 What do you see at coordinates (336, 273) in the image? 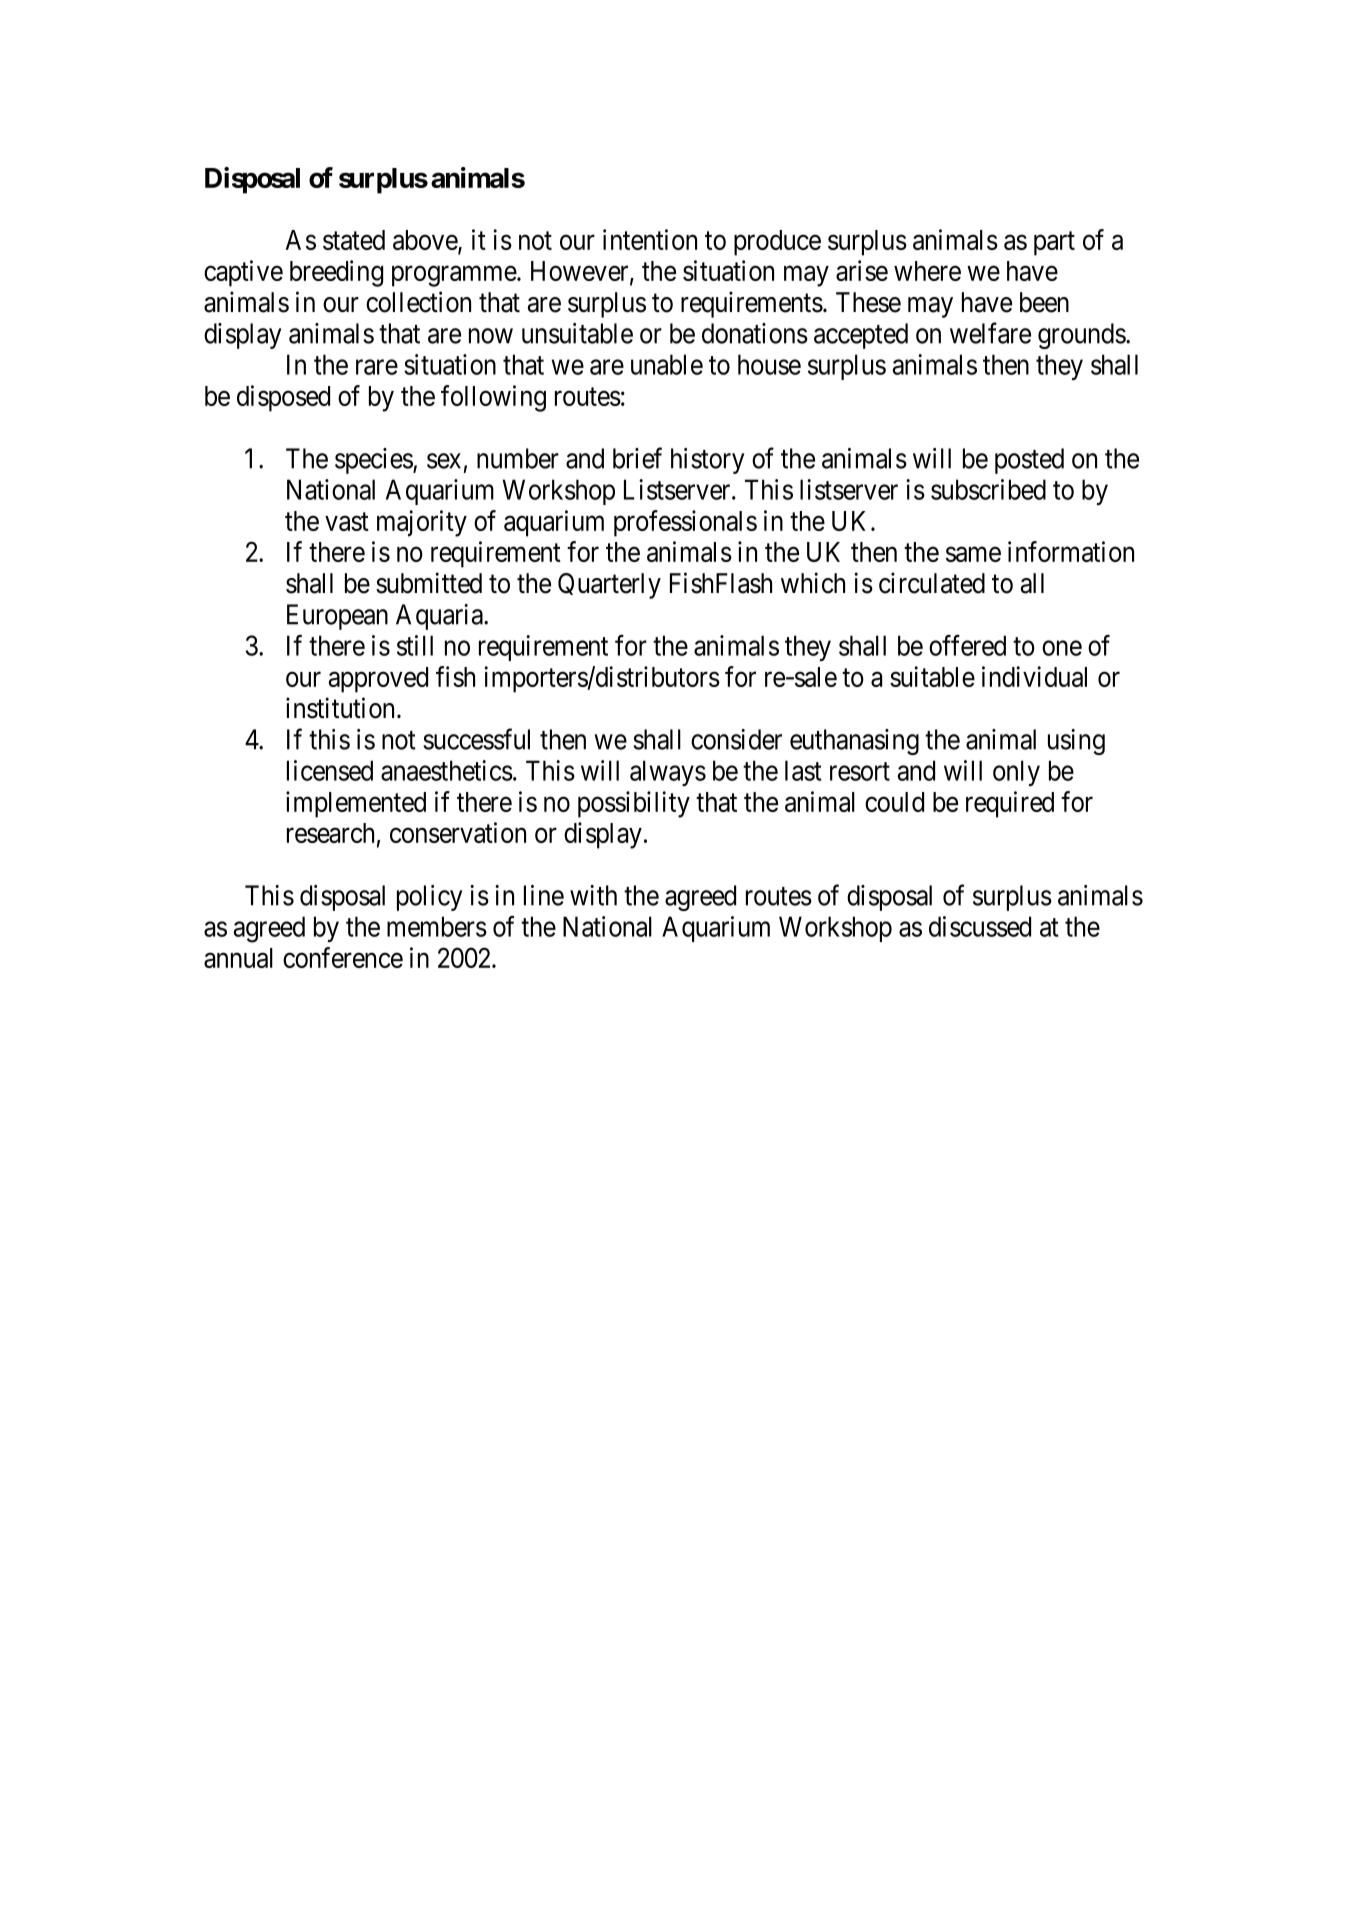
I see `breeding` at bounding box center [336, 273].
